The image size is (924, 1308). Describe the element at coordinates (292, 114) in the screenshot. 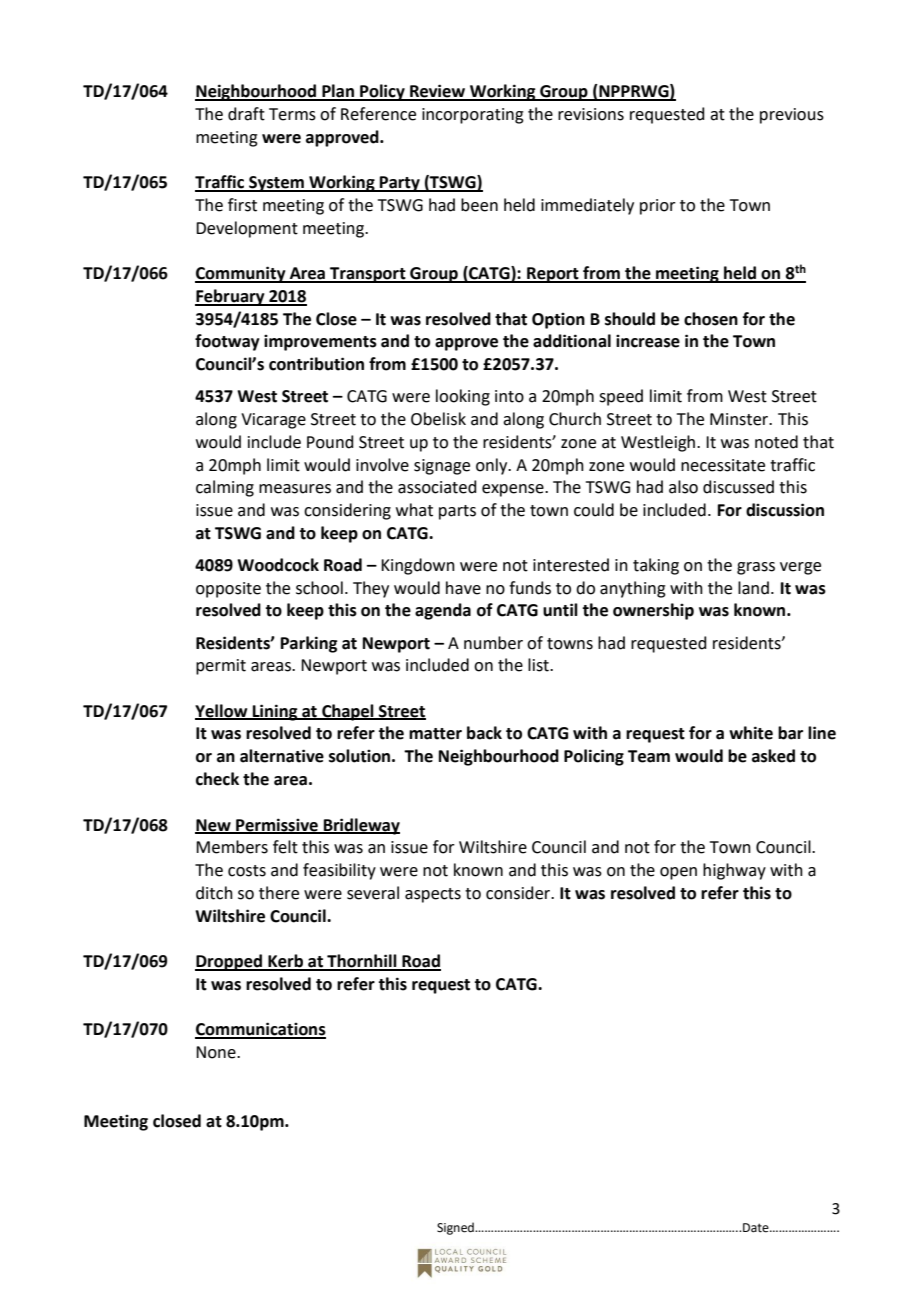

I see `Terms` at that location.
